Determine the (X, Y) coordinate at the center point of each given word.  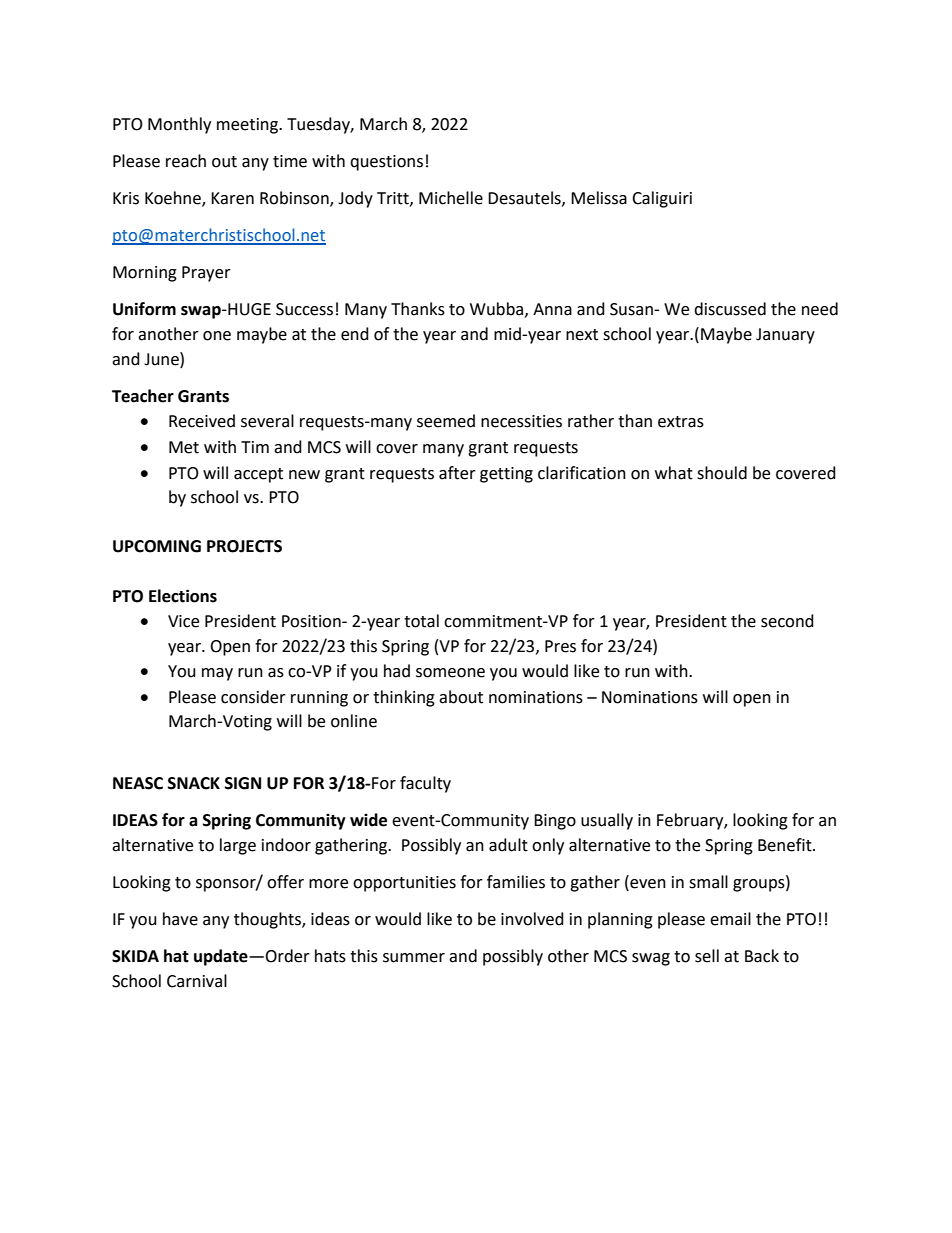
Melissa (599, 198)
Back (762, 956)
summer (414, 958)
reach (186, 161)
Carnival (197, 981)
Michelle (451, 198)
